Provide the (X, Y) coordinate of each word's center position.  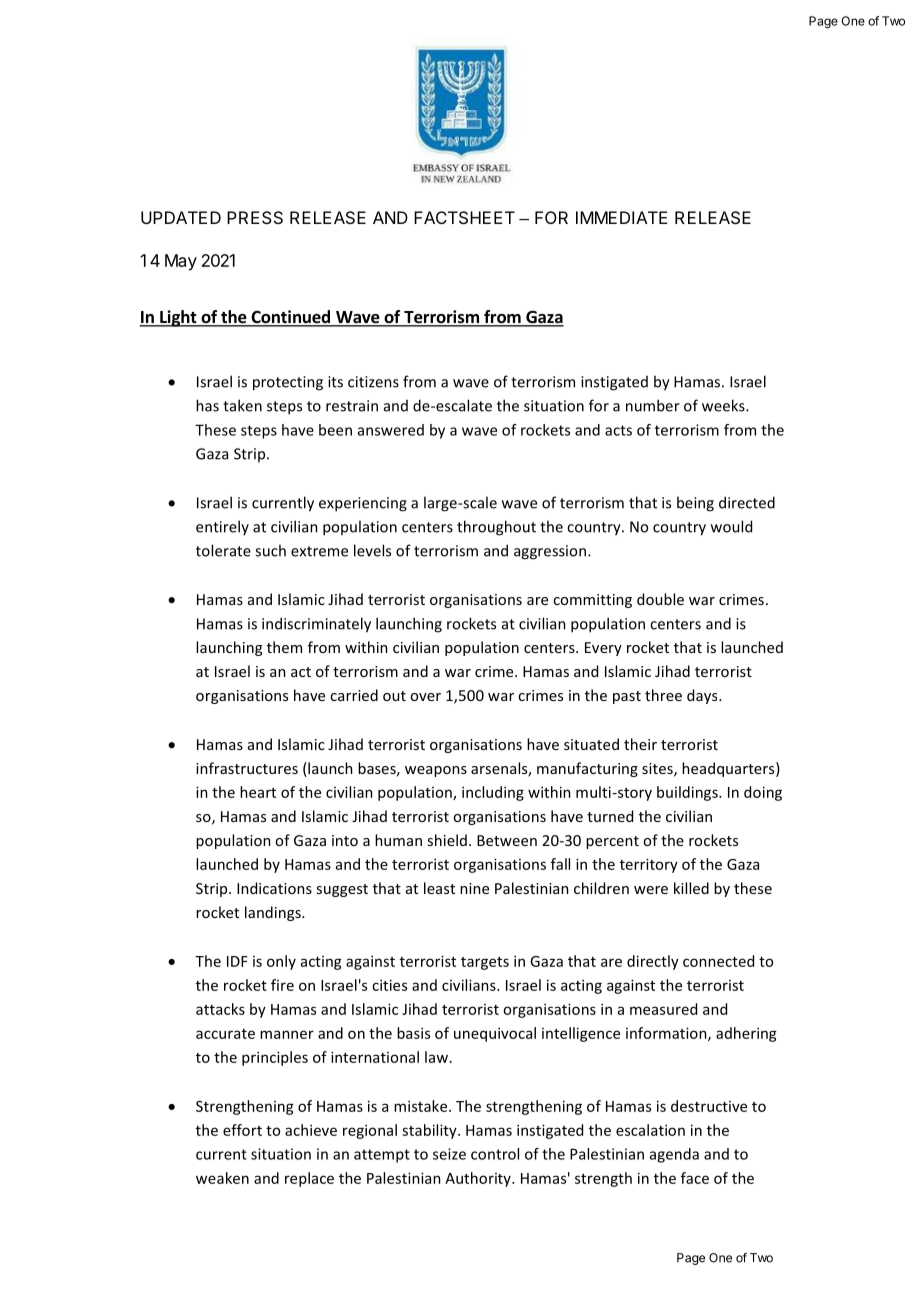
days (703, 696)
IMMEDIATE (621, 217)
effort (242, 1130)
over (425, 697)
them (284, 647)
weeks (724, 405)
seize (449, 1154)
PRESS (255, 217)
